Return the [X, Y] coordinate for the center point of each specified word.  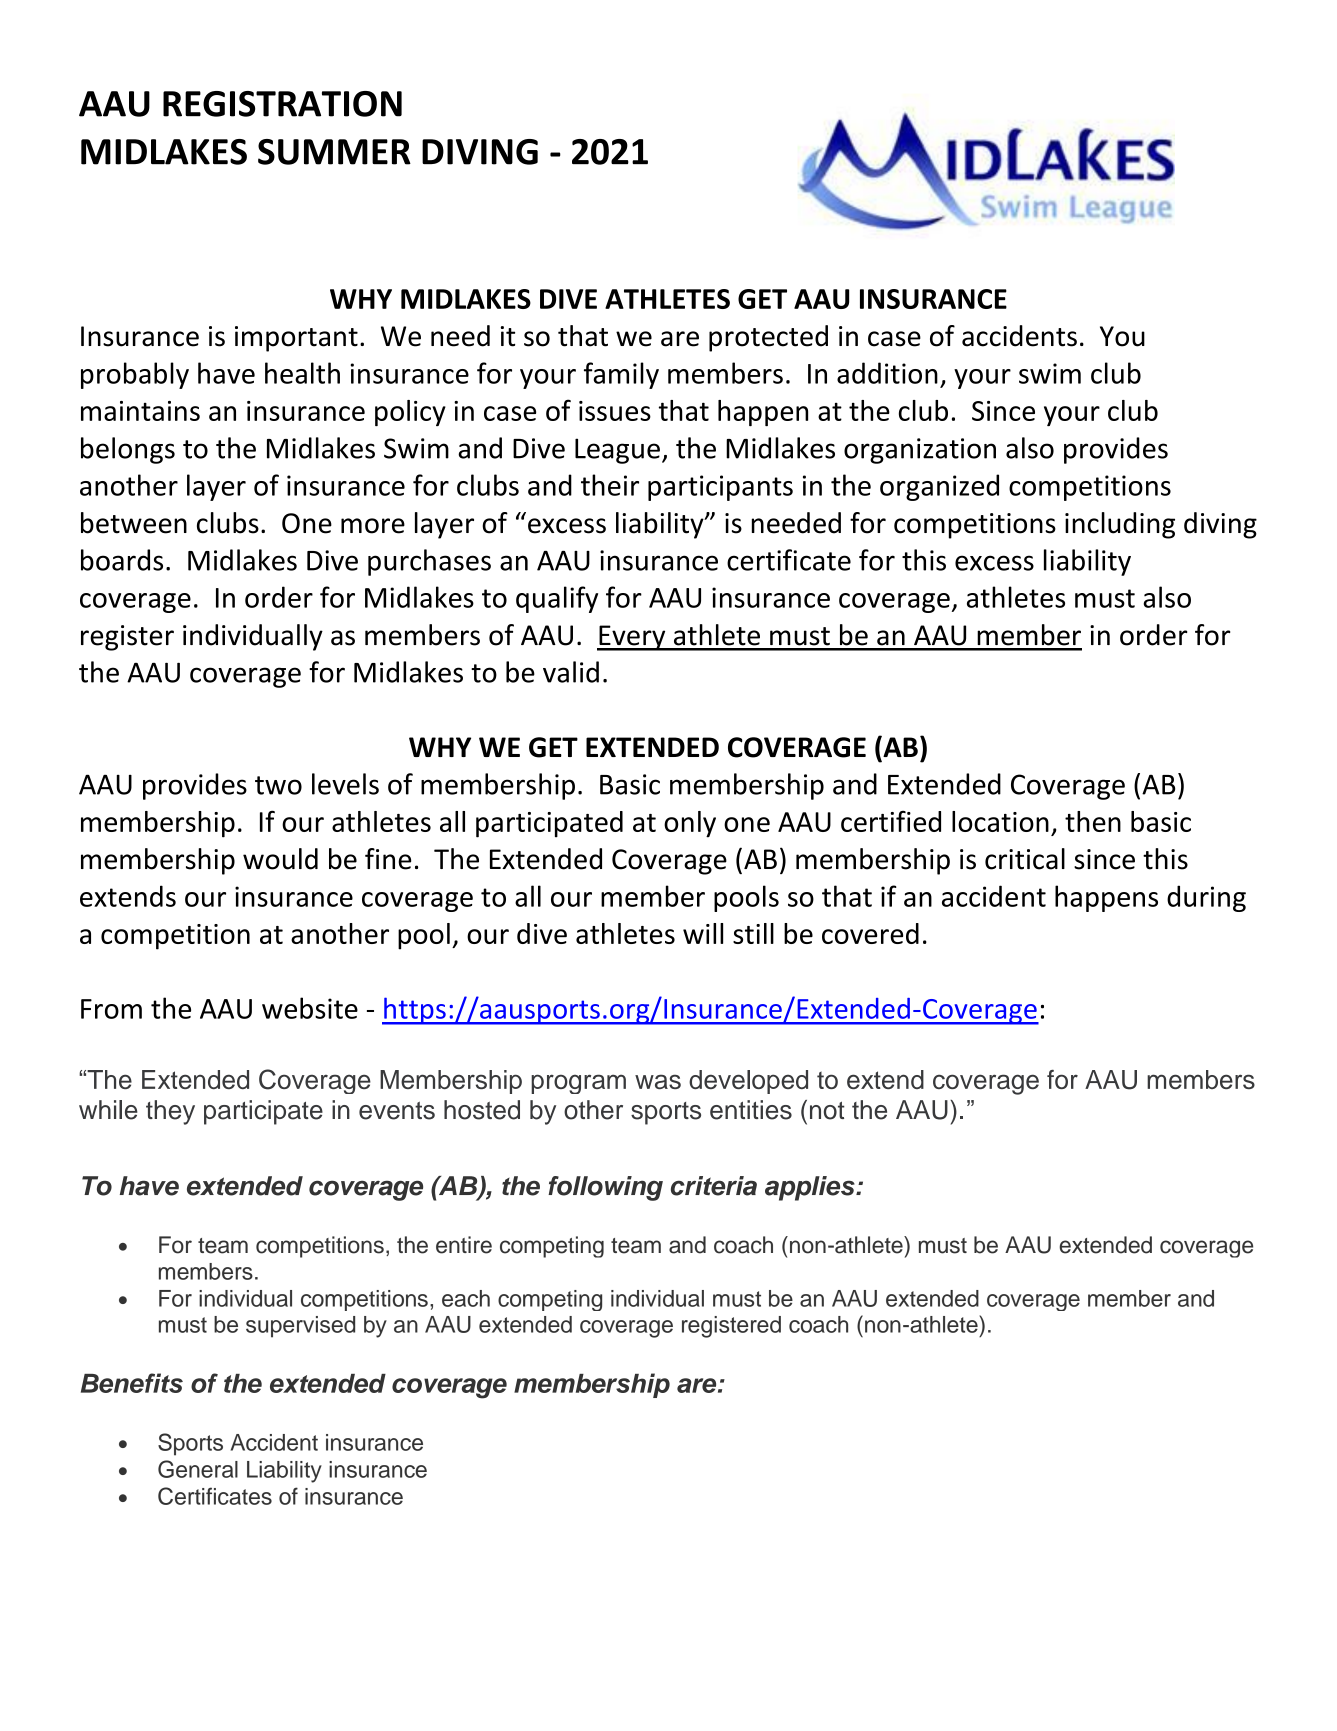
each [466, 1298]
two [278, 785]
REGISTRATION [282, 104]
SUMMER [334, 152]
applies [811, 1188]
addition [887, 373]
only [690, 824]
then [1093, 821]
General [198, 1469]
